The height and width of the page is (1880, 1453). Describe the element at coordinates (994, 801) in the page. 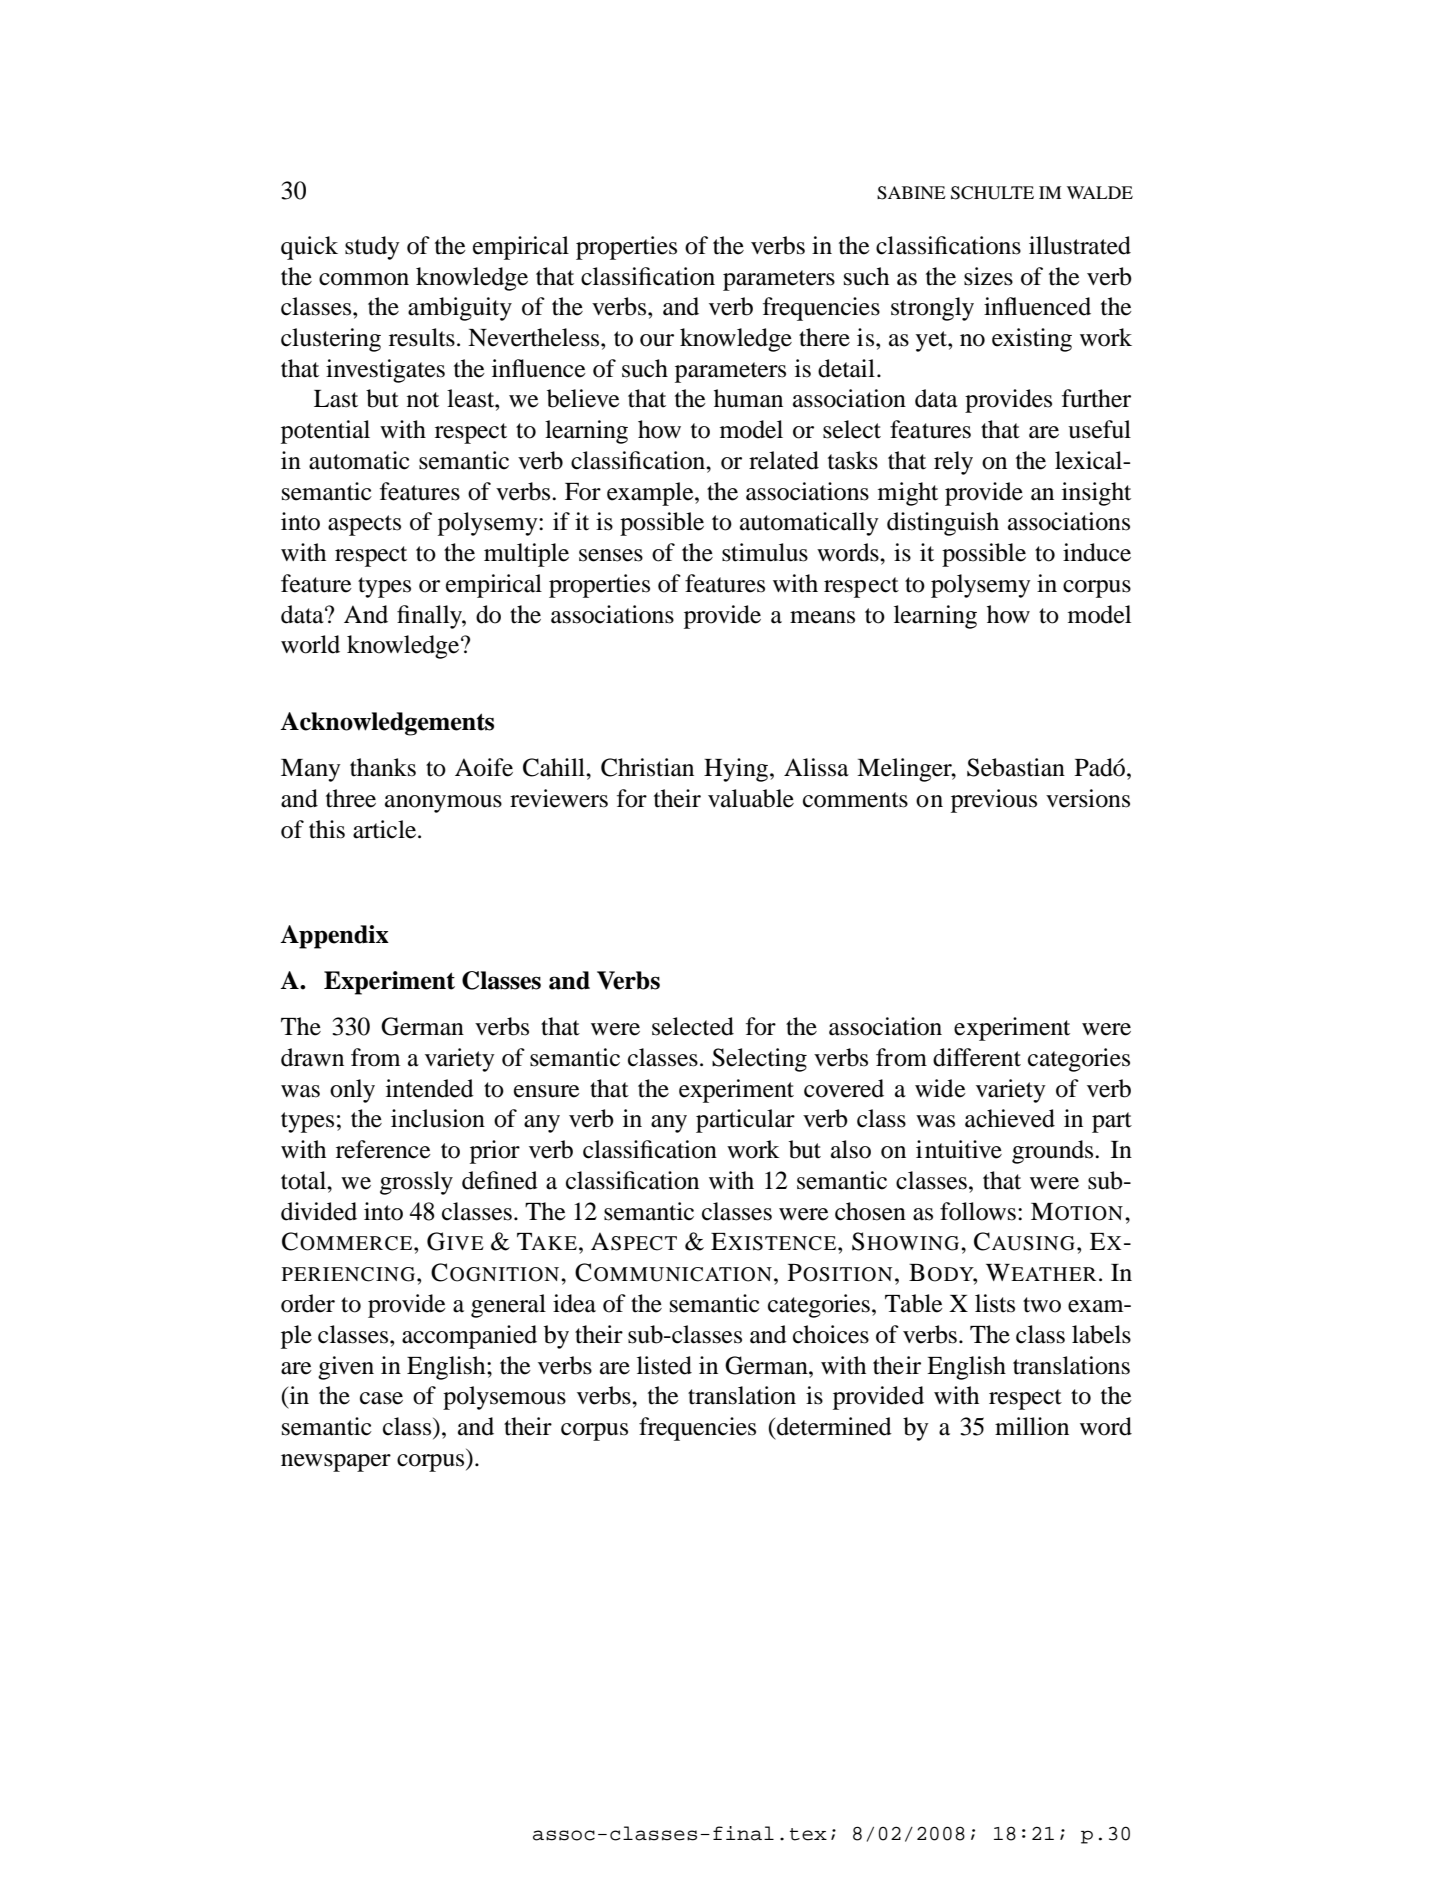

I see `previous` at that location.
